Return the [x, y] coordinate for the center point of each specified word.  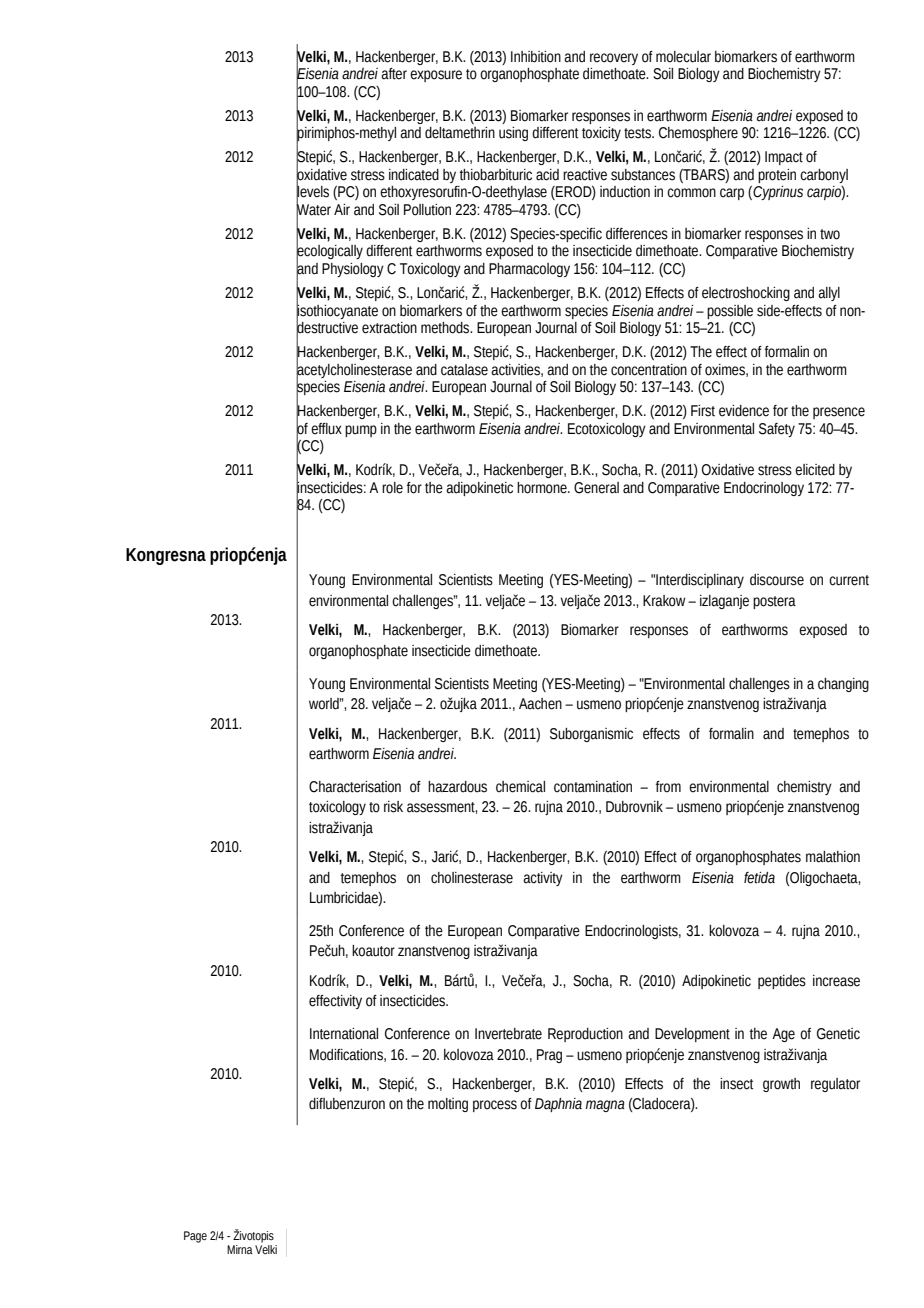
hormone [543, 488]
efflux [326, 429]
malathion [833, 857]
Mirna [240, 1249]
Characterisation [355, 787]
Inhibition [536, 57]
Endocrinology [764, 489]
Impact [784, 158]
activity [543, 879]
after [394, 74]
